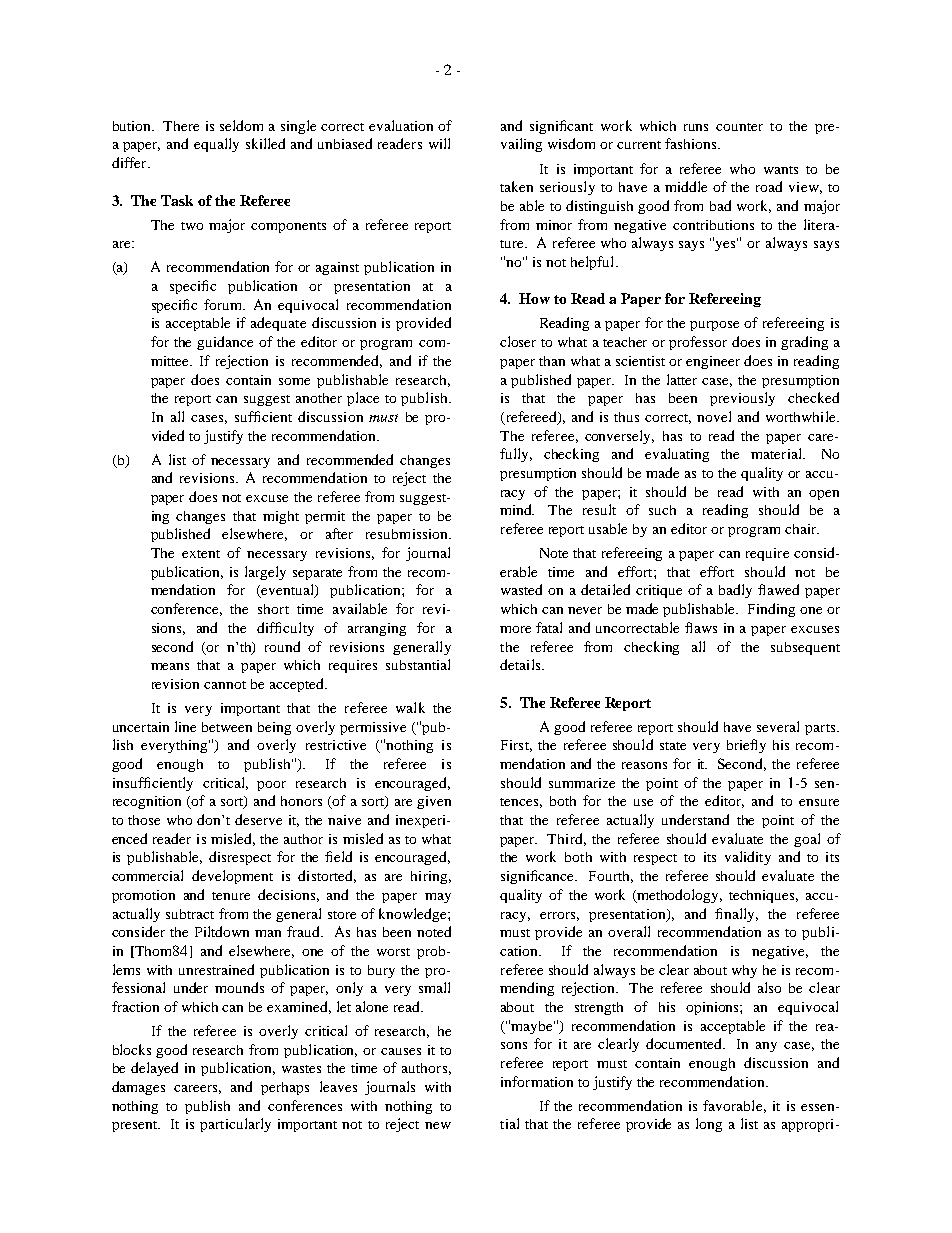 This page has width=952, height=1233. What do you see at coordinates (739, 127) in the page?
I see `counter` at bounding box center [739, 127].
